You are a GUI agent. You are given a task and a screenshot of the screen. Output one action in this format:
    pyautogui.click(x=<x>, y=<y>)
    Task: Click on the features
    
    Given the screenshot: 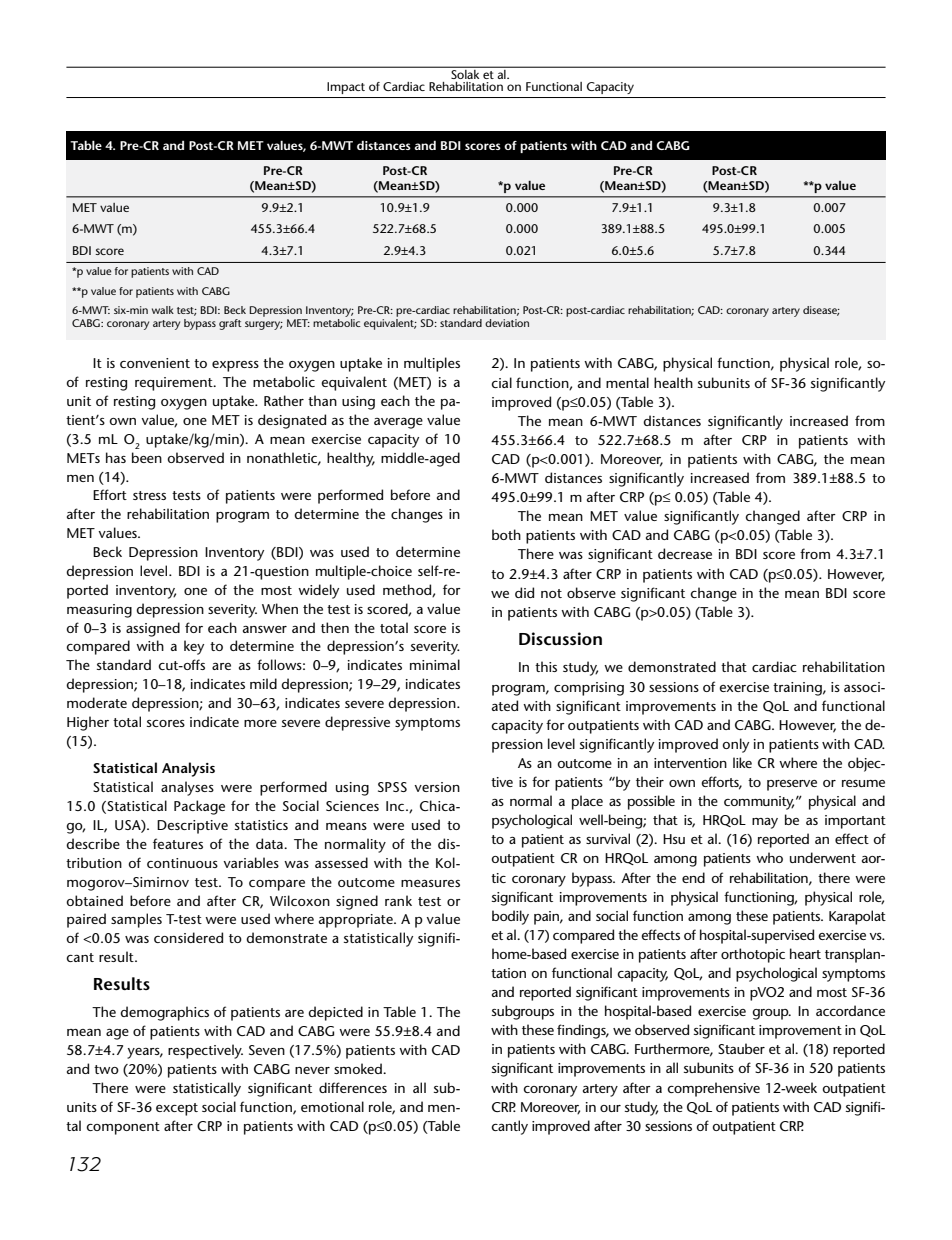 What is the action you would take?
    pyautogui.click(x=178, y=843)
